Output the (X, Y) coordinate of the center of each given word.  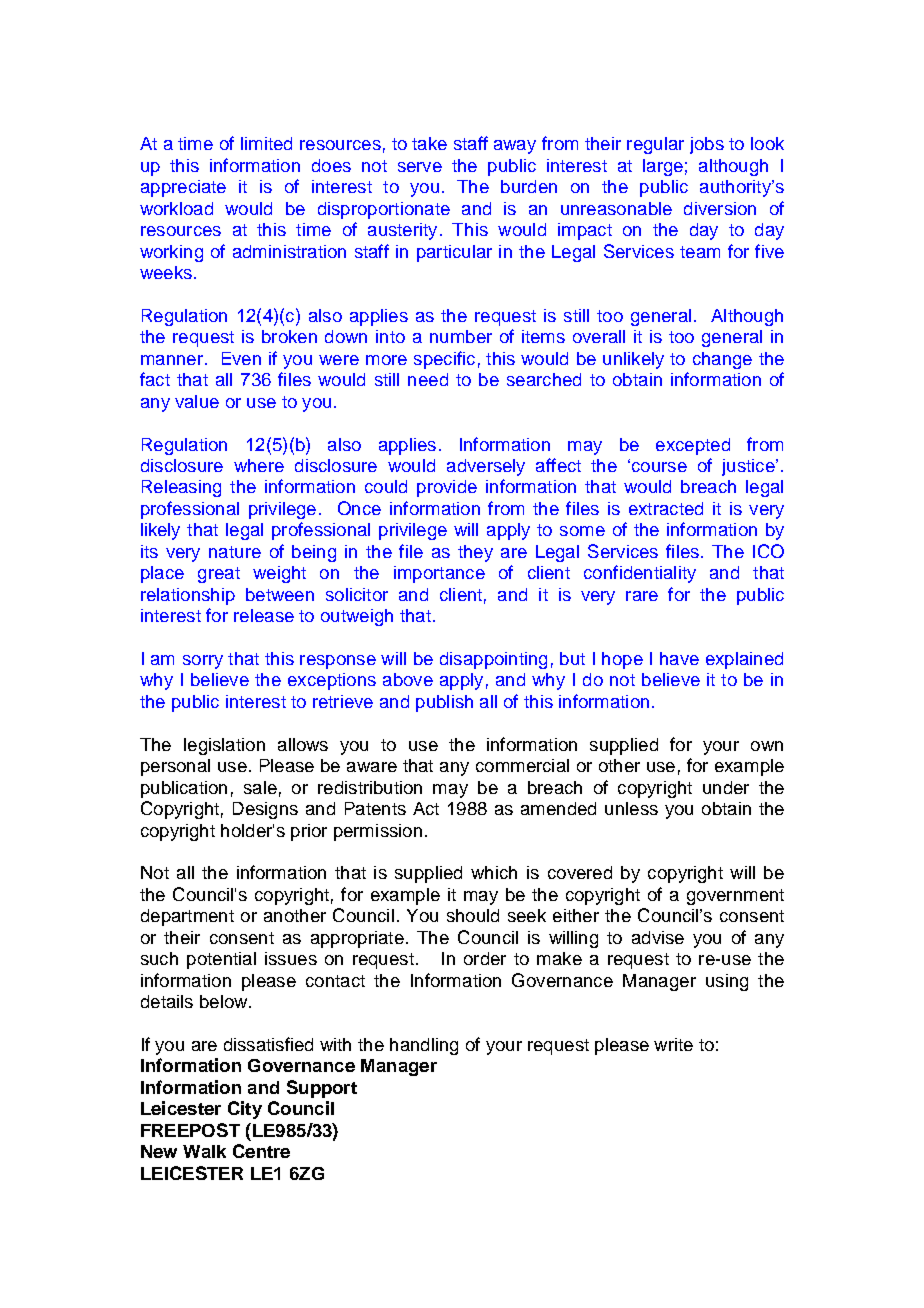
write (673, 1044)
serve (420, 167)
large (663, 167)
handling (424, 1046)
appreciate (183, 188)
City (245, 1110)
